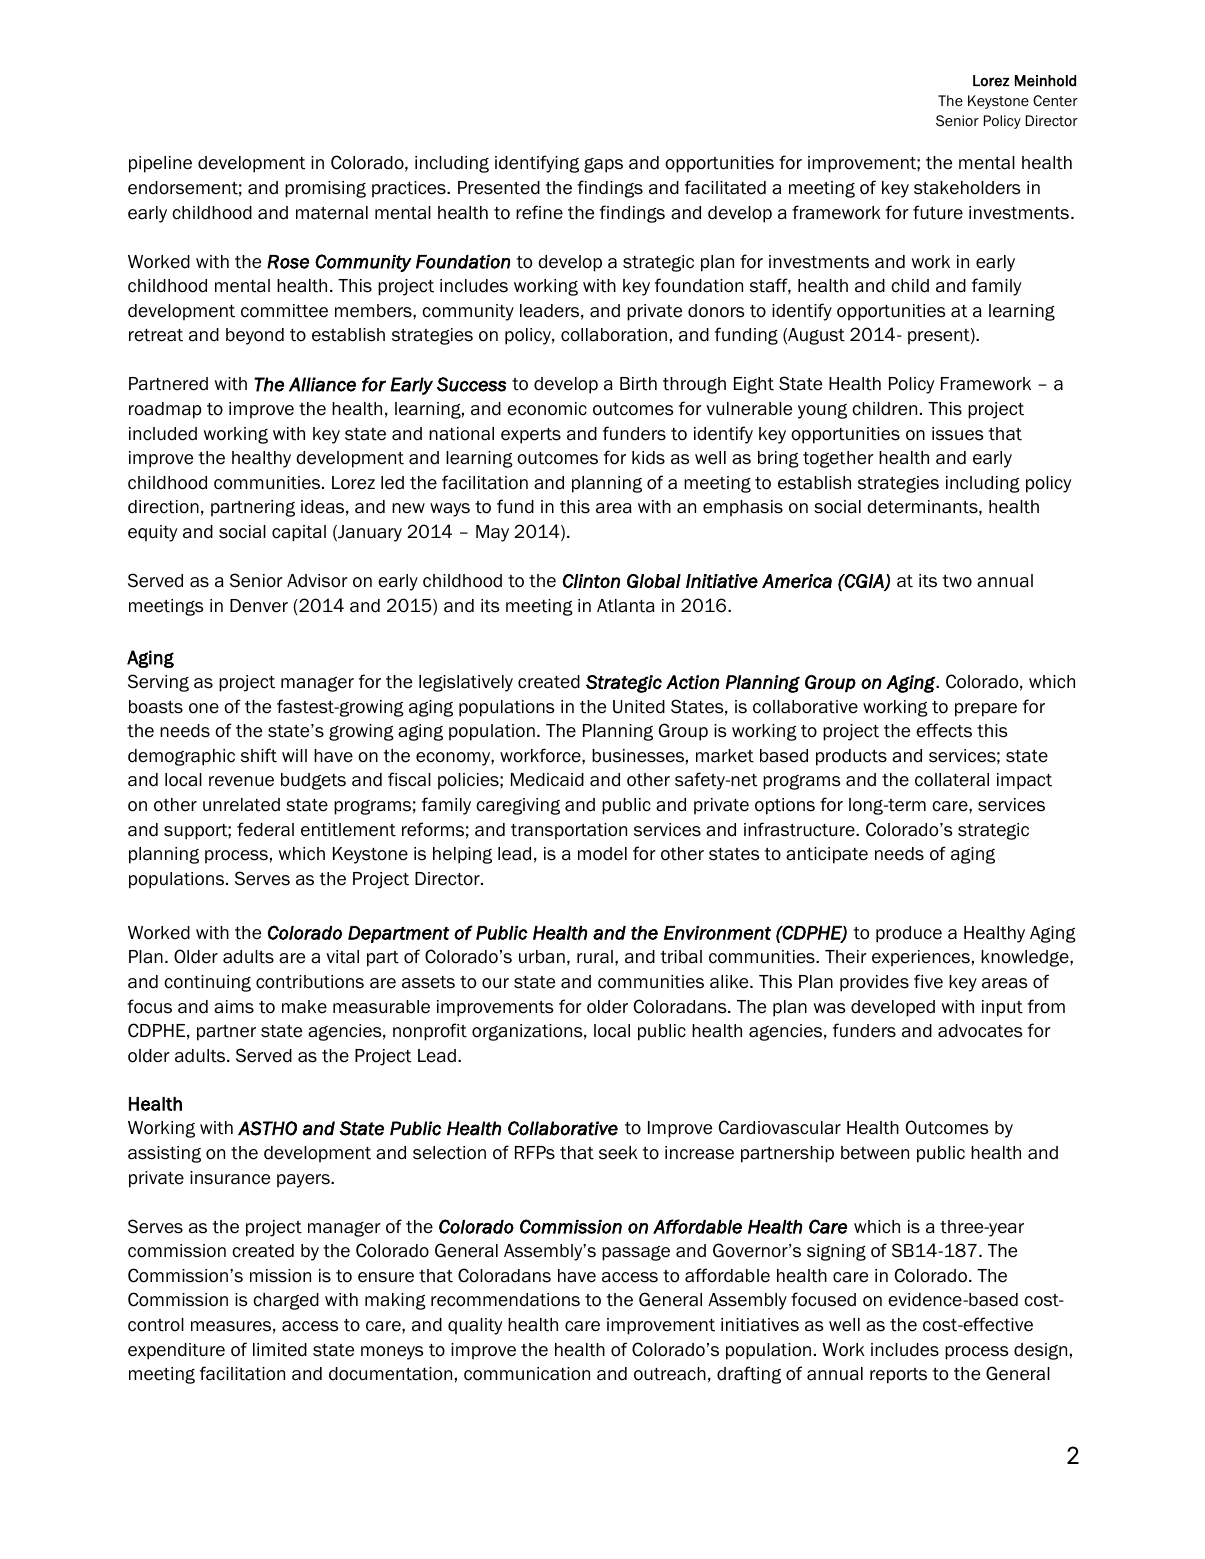  Describe the element at coordinates (898, 1376) in the screenshot. I see `reports` at that location.
